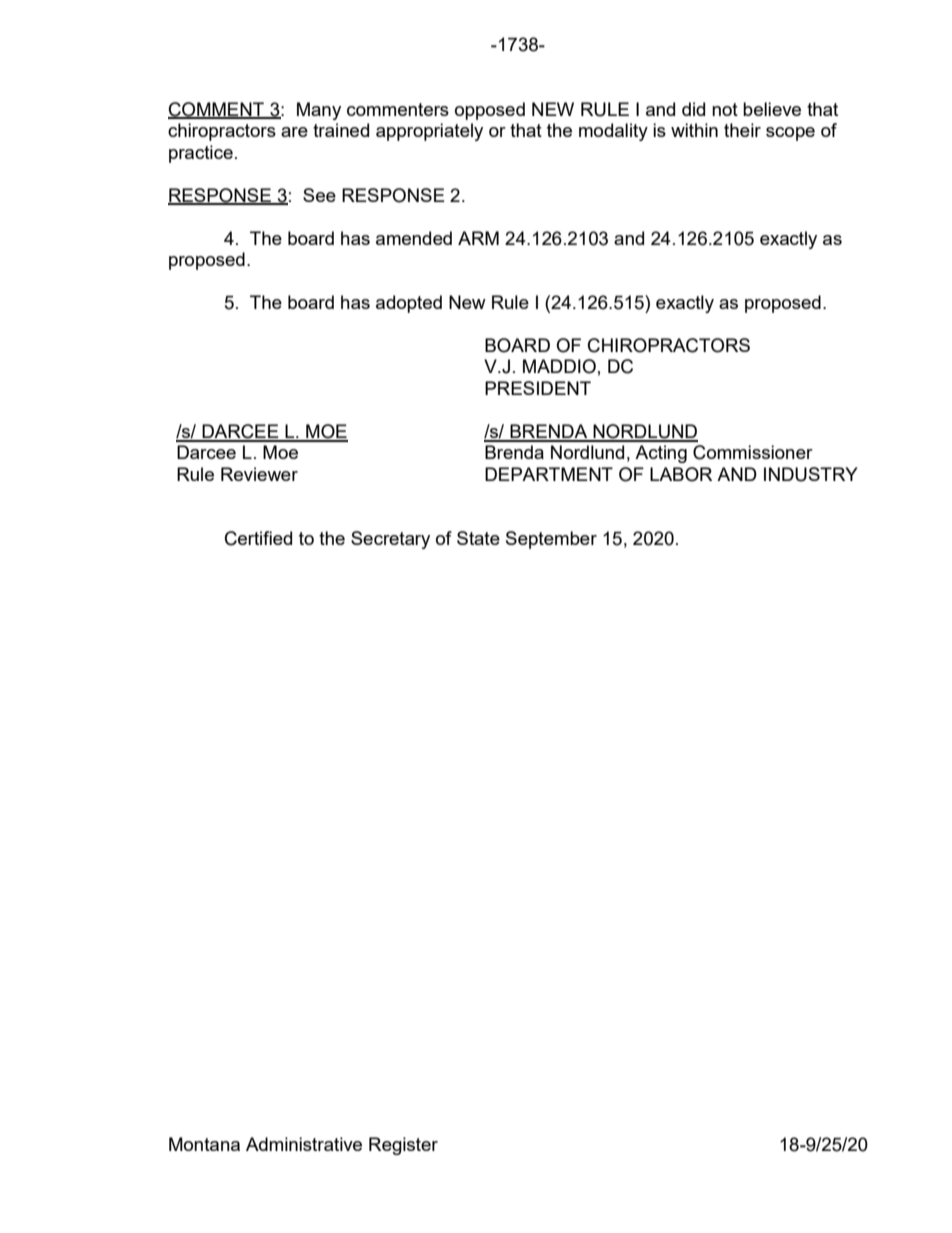  What do you see at coordinates (409, 304) in the image?
I see `adopted` at bounding box center [409, 304].
